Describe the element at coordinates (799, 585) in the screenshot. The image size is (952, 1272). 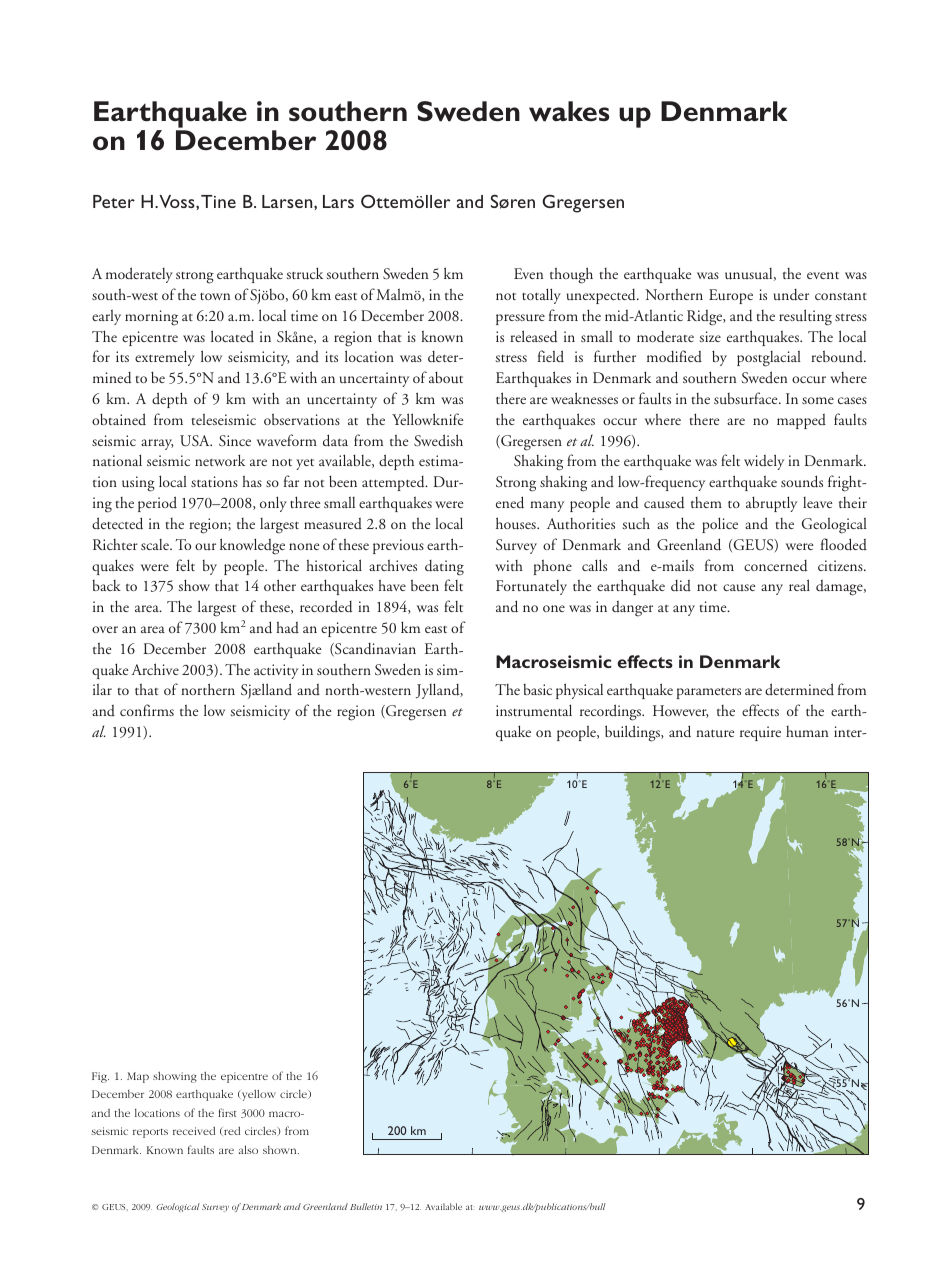
I see `real` at that location.
